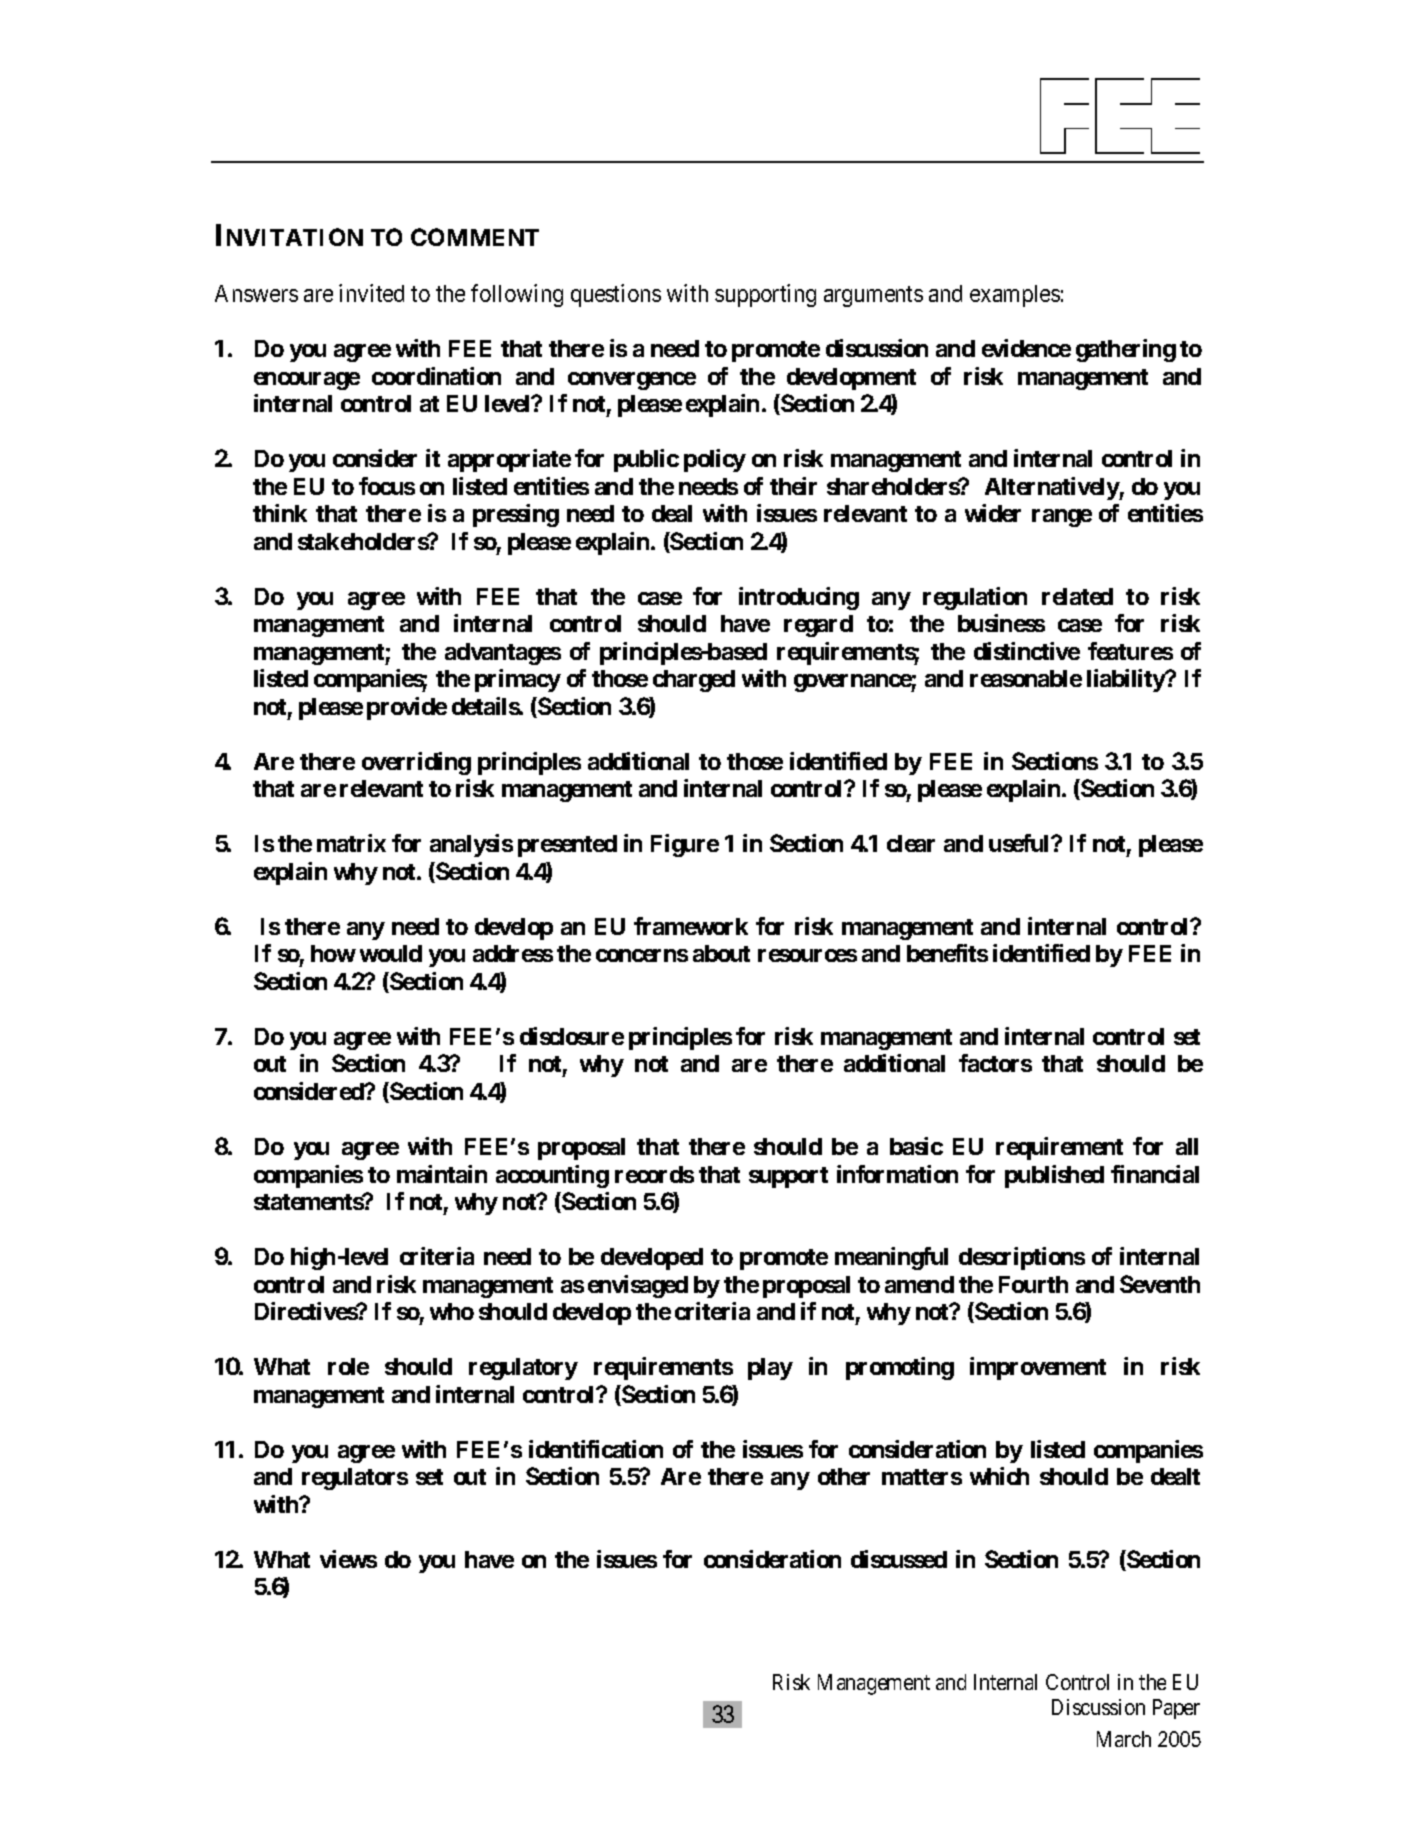 This screenshot has width=1415, height=1831. What do you see at coordinates (371, 293) in the screenshot?
I see `invited` at bounding box center [371, 293].
